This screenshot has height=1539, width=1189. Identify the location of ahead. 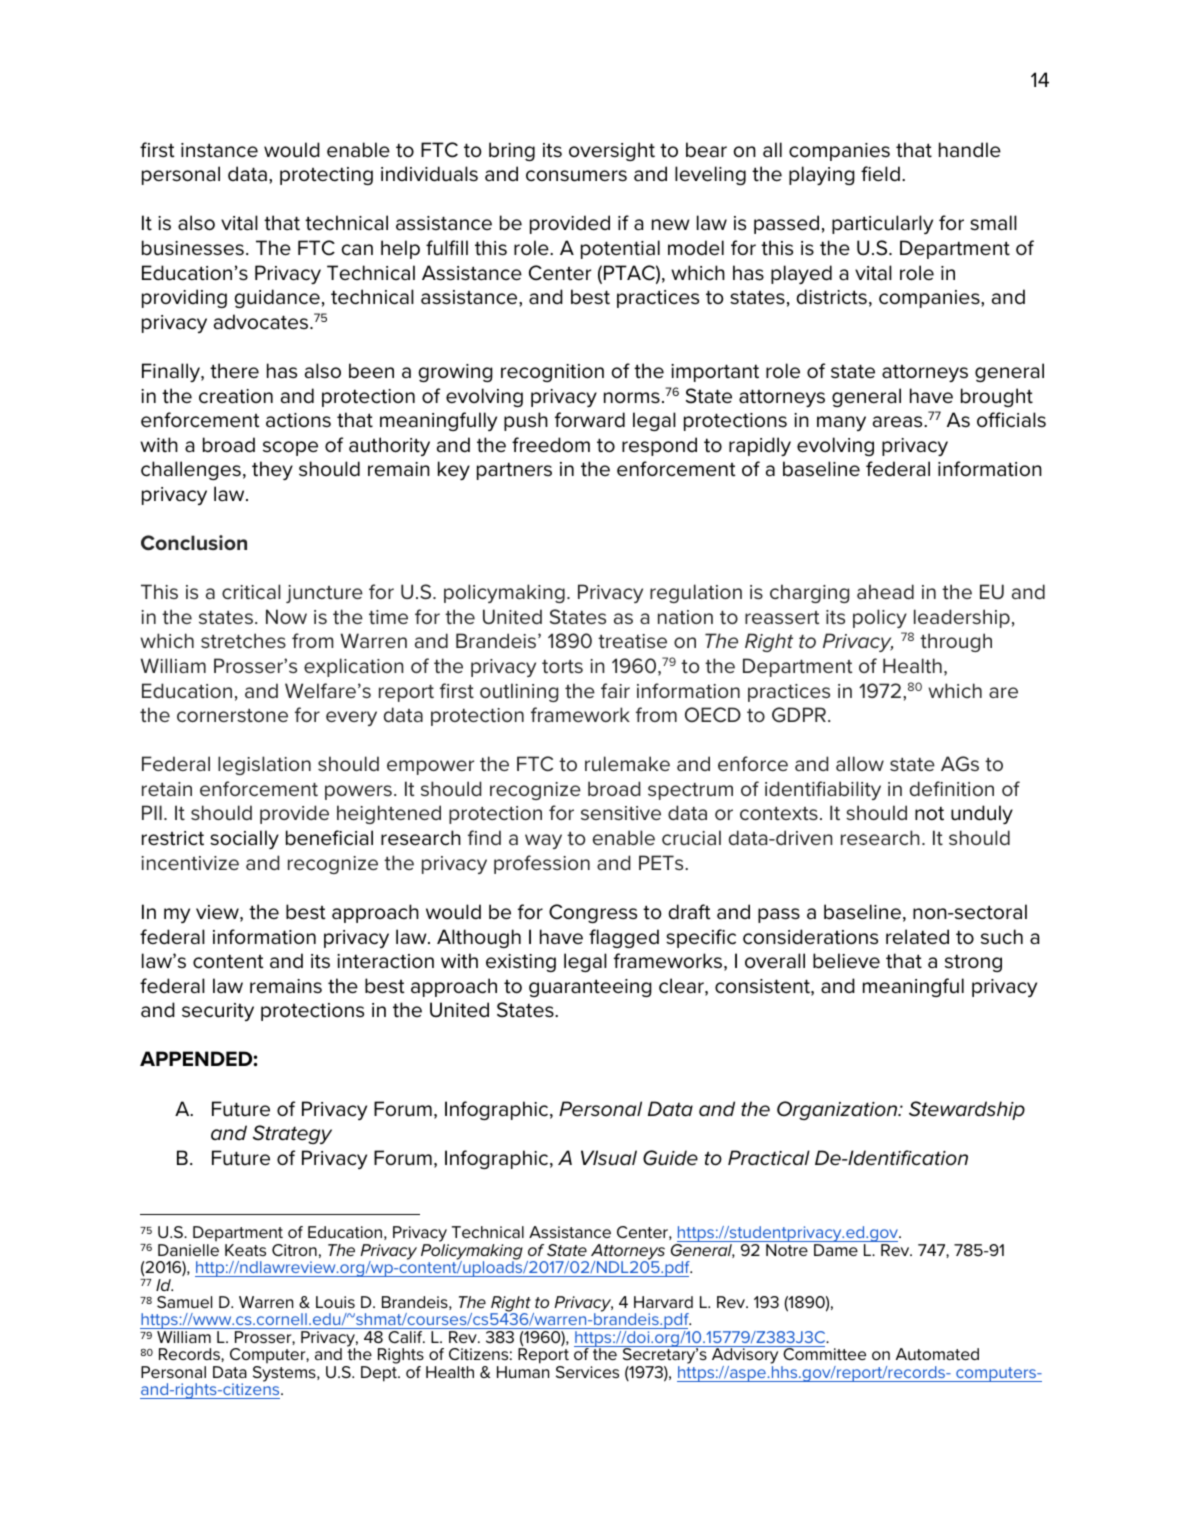
(885, 591).
